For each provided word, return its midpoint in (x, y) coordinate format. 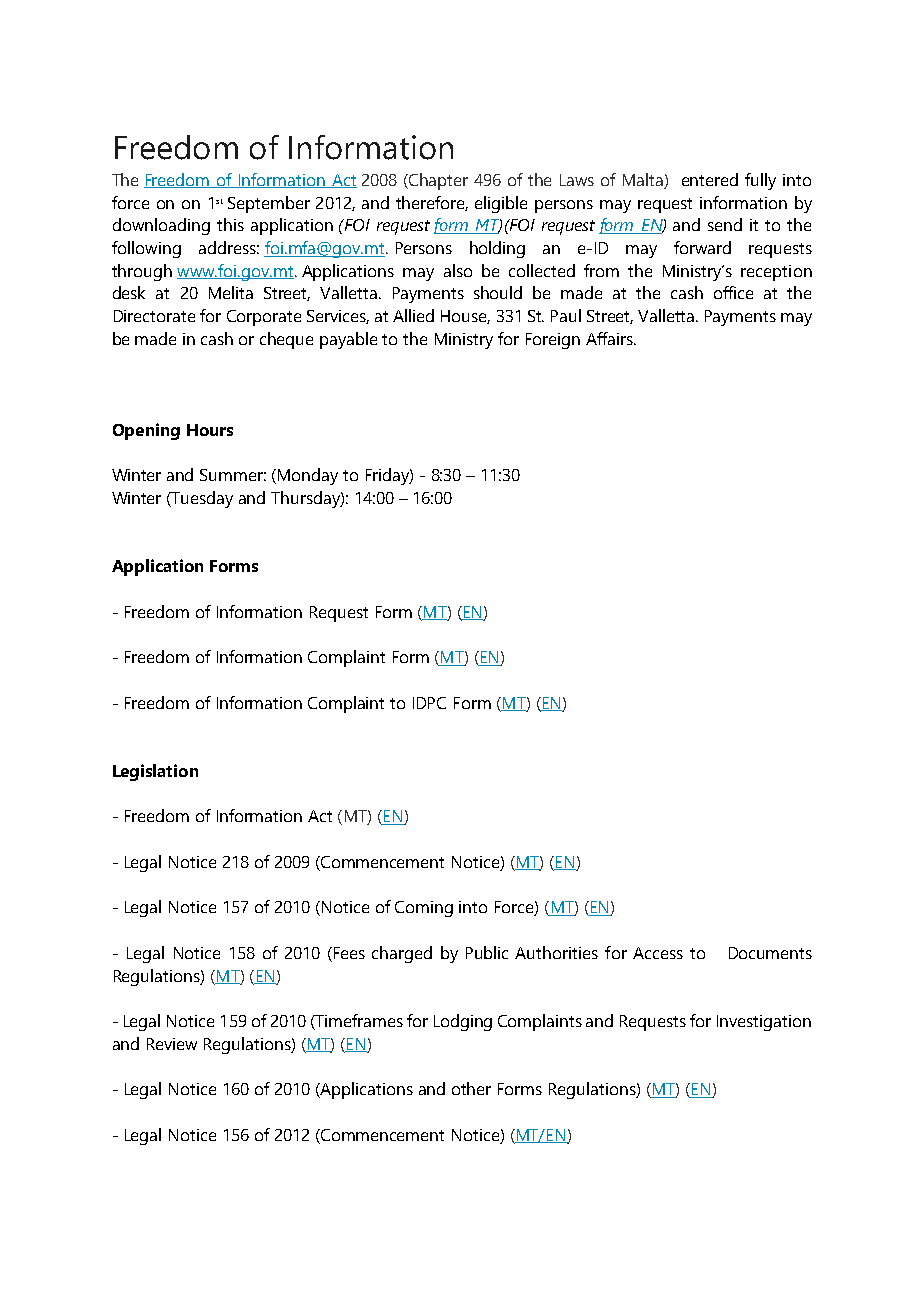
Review (172, 1044)
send (725, 224)
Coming (424, 909)
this (230, 224)
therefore (432, 203)
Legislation (155, 772)
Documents (770, 953)
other (471, 1088)
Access (658, 953)
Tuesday (201, 499)
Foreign (553, 341)
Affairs (610, 338)
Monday (308, 476)
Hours (210, 430)
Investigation (764, 1023)
